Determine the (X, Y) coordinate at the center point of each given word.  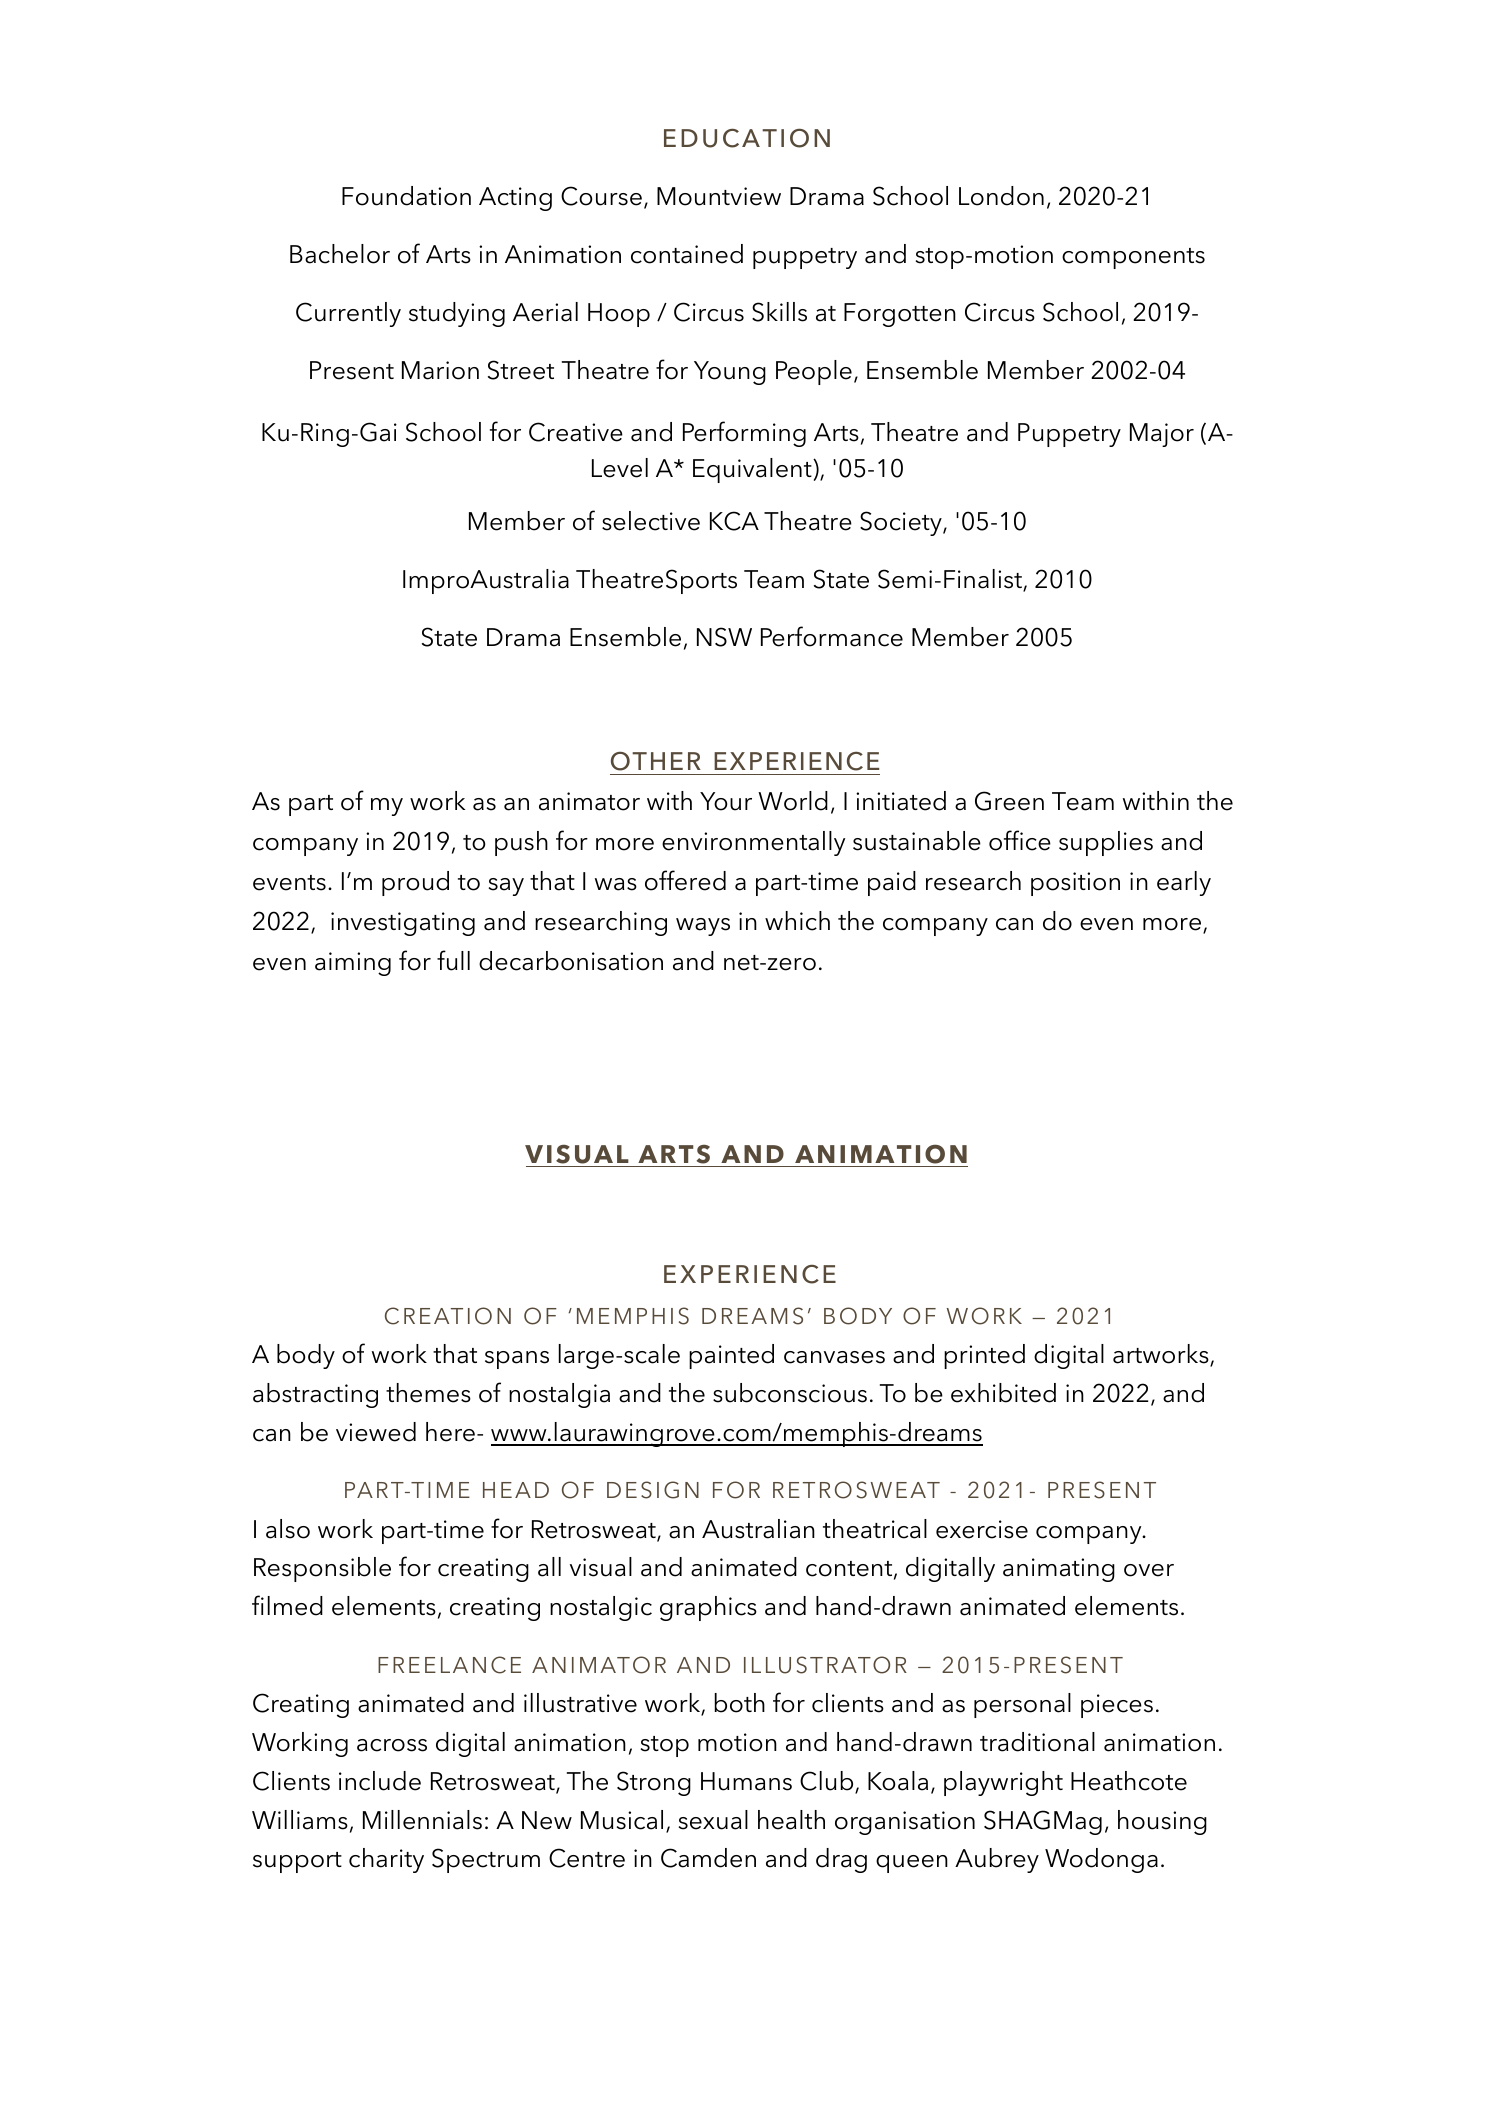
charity (386, 1860)
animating (1059, 1570)
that (455, 1354)
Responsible (322, 1569)
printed (984, 1356)
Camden (708, 1858)
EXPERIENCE (750, 1274)
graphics (708, 1608)
